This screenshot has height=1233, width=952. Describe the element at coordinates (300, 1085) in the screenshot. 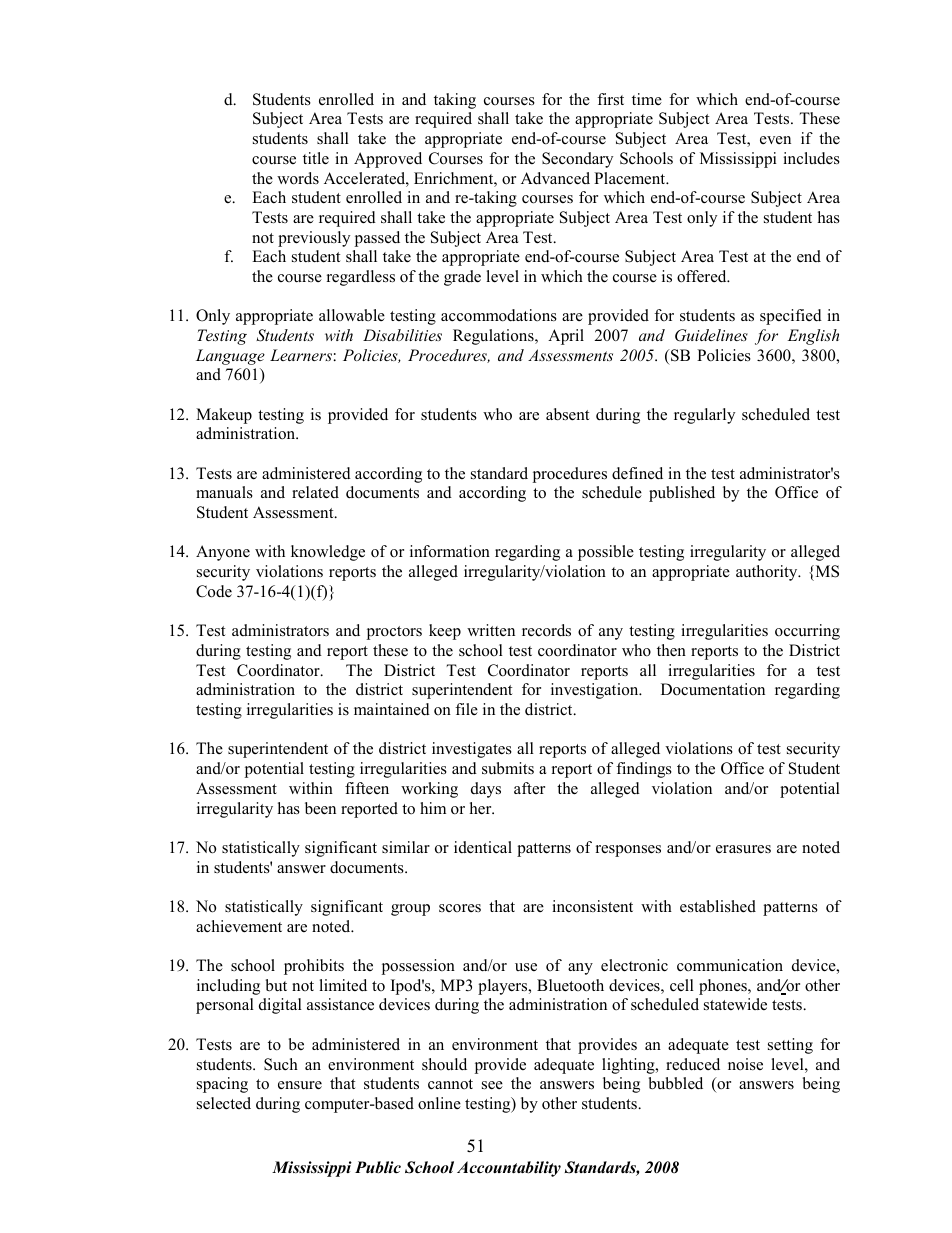

I see `ensure` at that location.
